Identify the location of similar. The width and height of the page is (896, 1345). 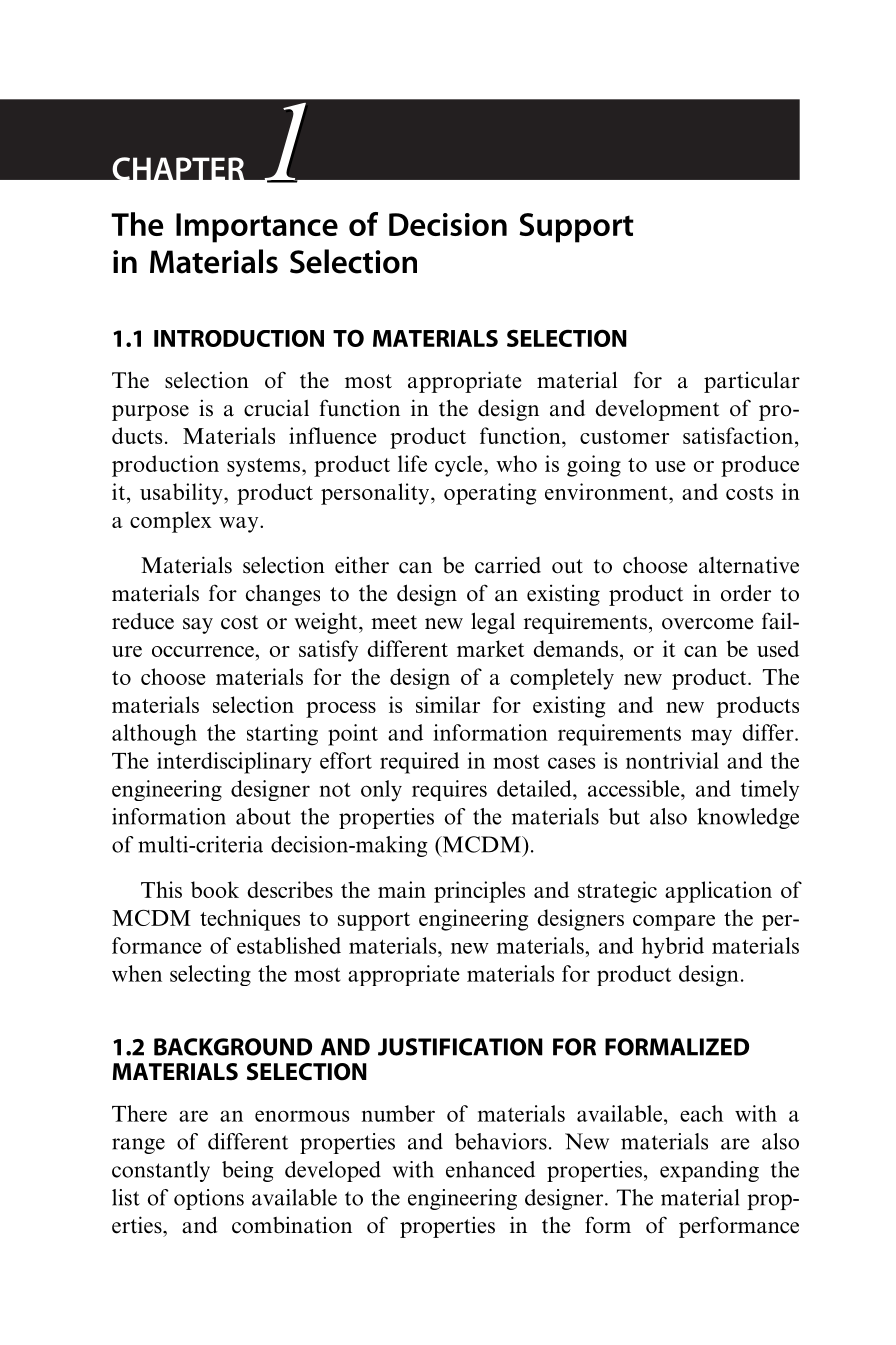
(448, 704).
